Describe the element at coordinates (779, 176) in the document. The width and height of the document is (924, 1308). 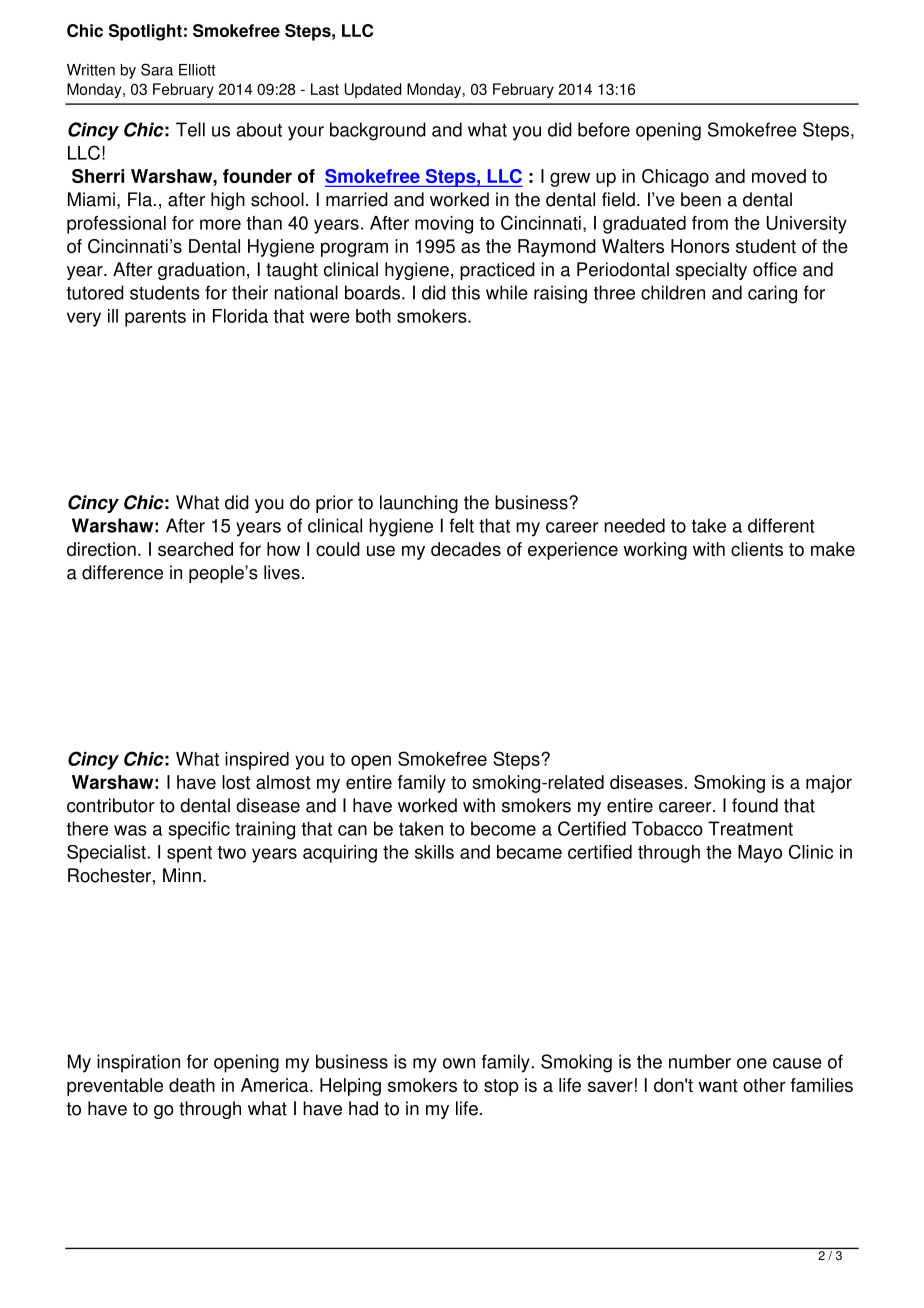
I see `moved` at that location.
